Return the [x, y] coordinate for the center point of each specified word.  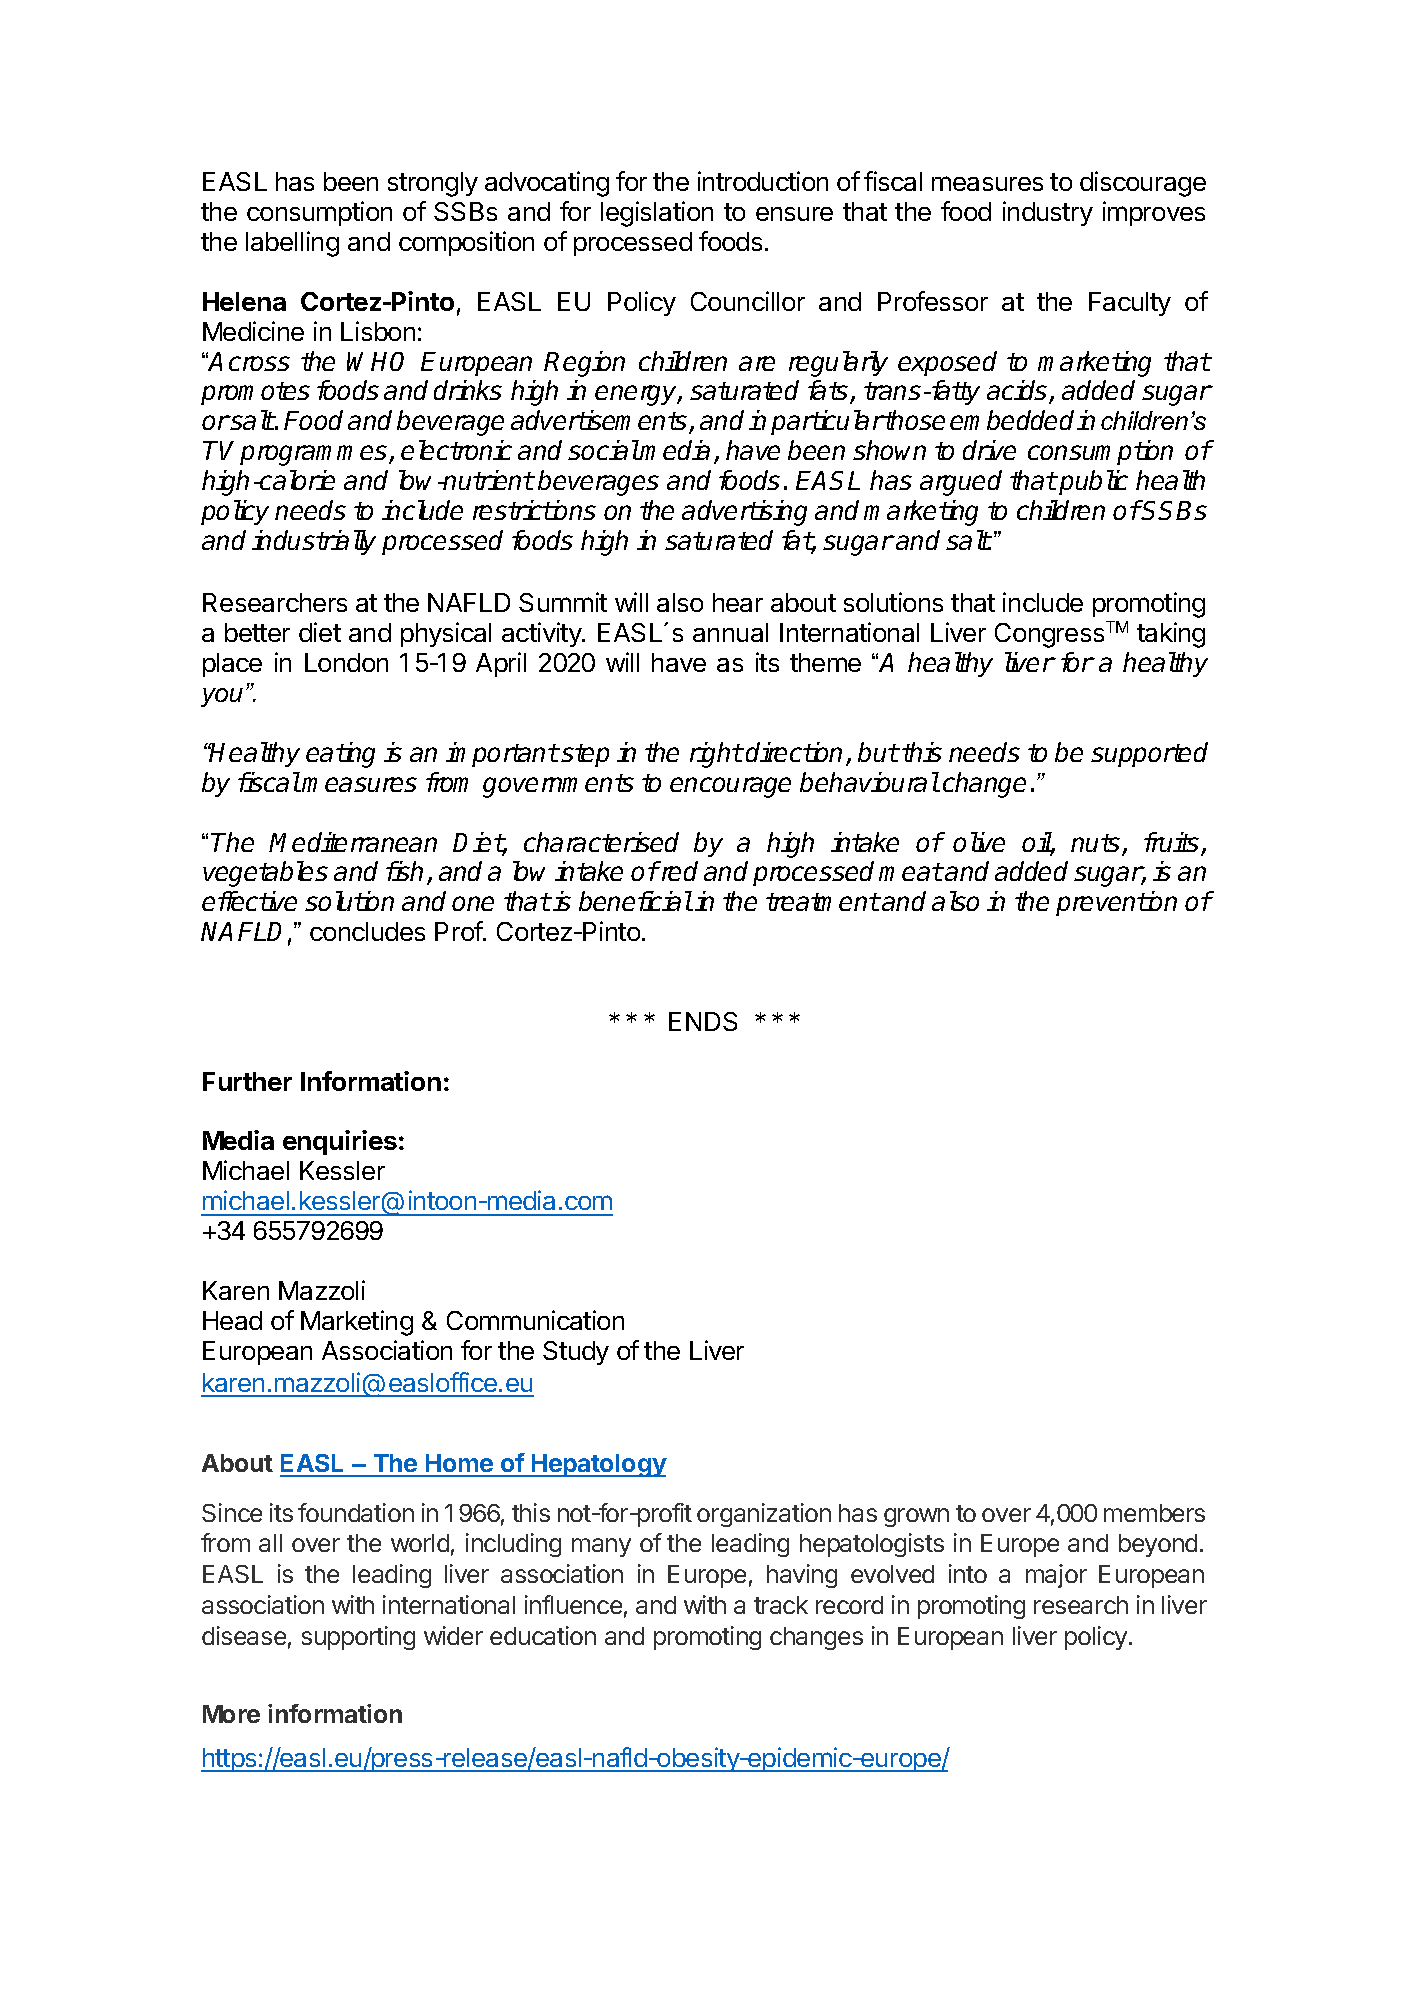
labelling [292, 244]
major [1056, 1576]
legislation [657, 214]
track [781, 1605]
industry [1048, 213]
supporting [358, 1638]
